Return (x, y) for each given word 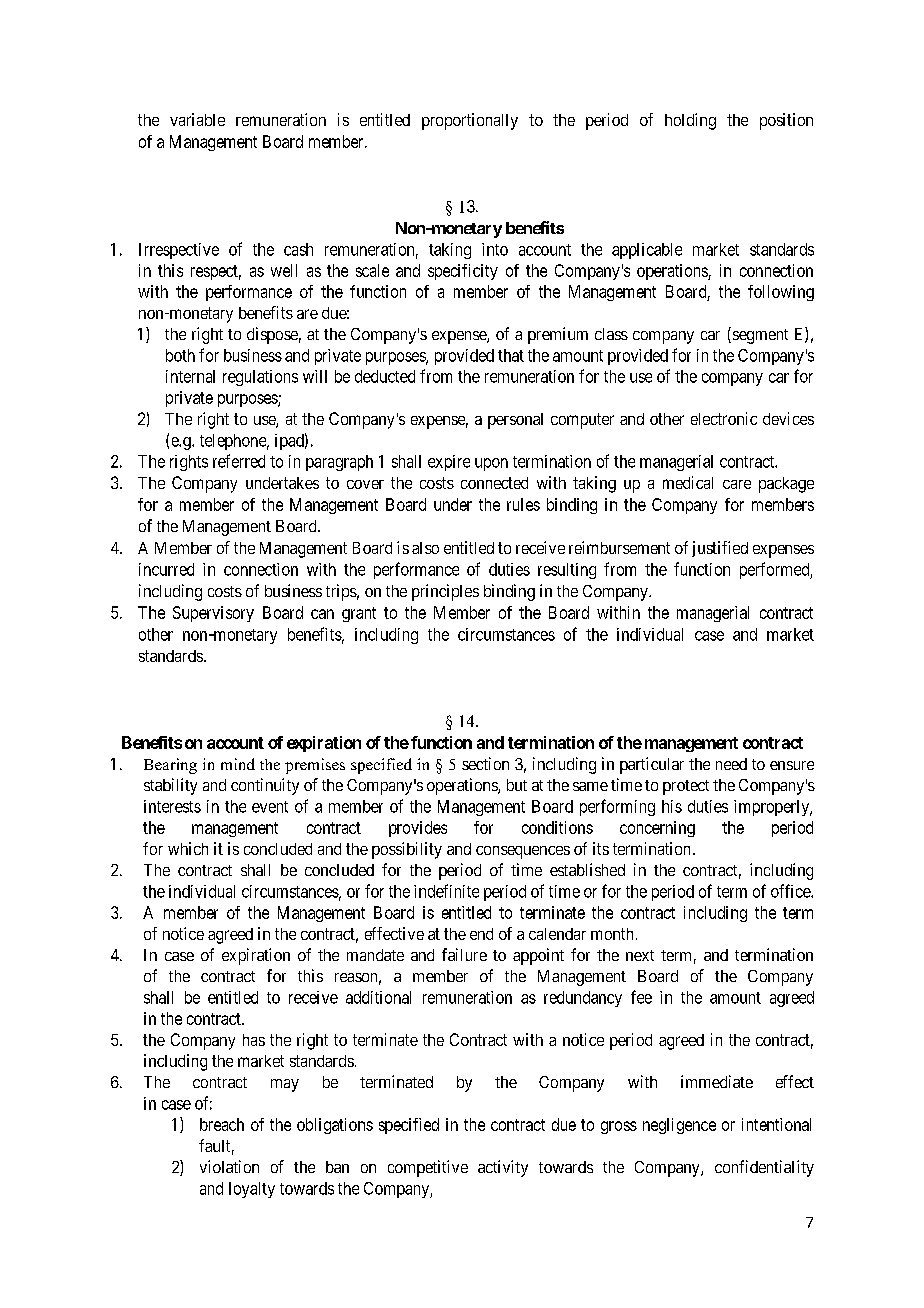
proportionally (470, 121)
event (270, 807)
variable (197, 119)
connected (494, 483)
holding (690, 121)
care (737, 484)
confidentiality (764, 1168)
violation (229, 1166)
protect (686, 787)
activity (503, 1168)
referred (239, 461)
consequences (523, 852)
